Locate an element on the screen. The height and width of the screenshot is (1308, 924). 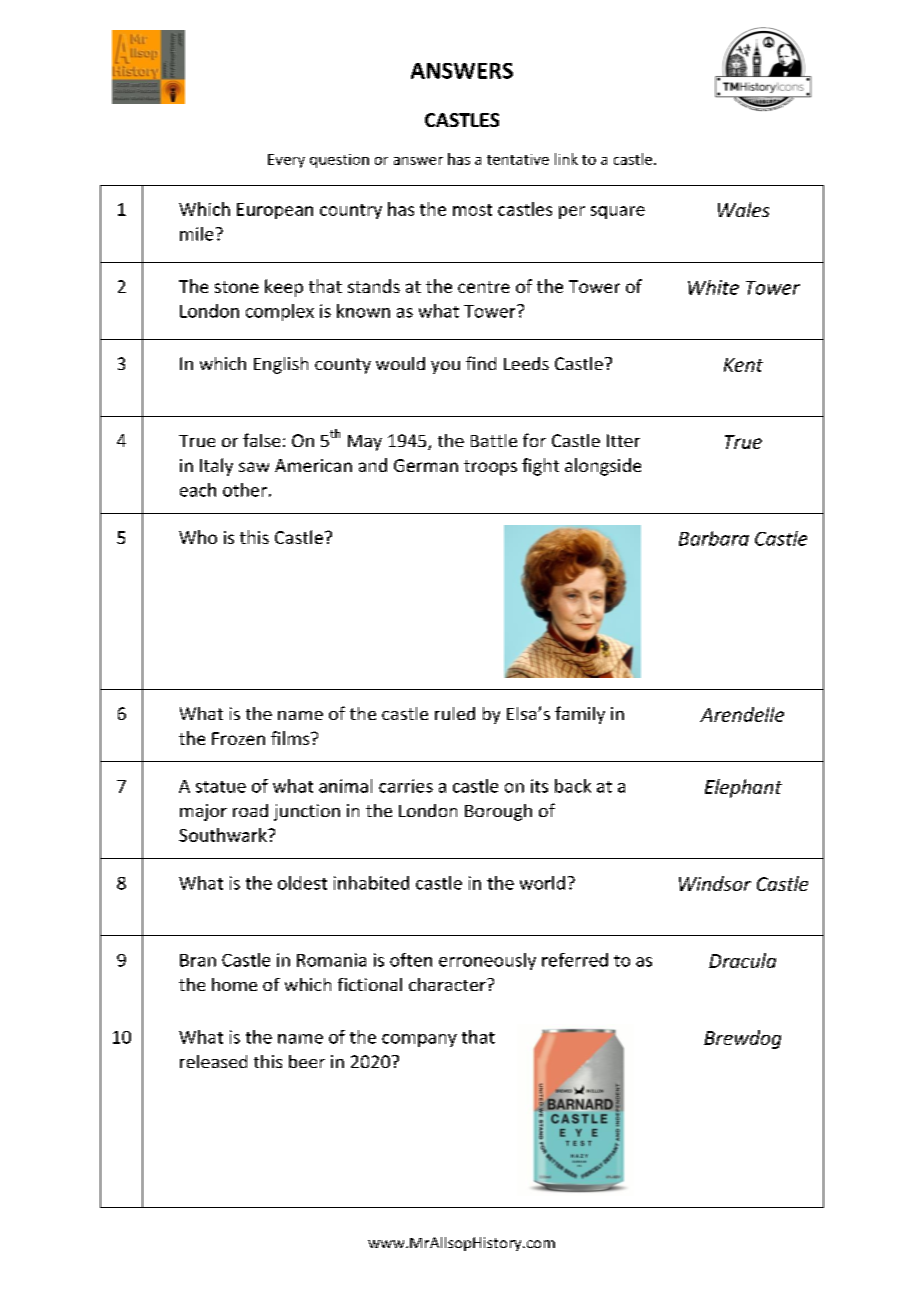
beer is located at coordinates (307, 1061).
